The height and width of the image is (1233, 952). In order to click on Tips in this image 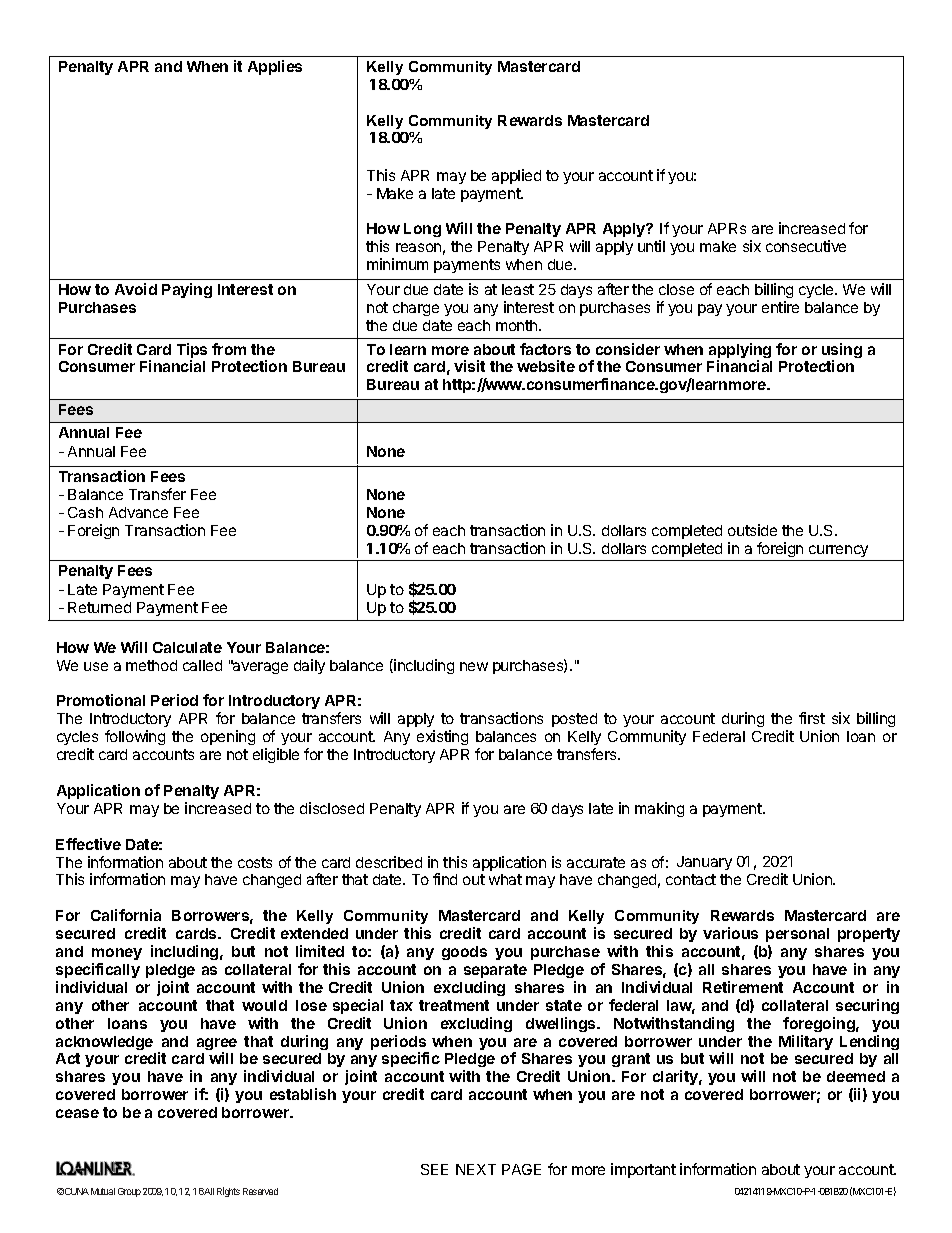, I will do `click(192, 352)`.
